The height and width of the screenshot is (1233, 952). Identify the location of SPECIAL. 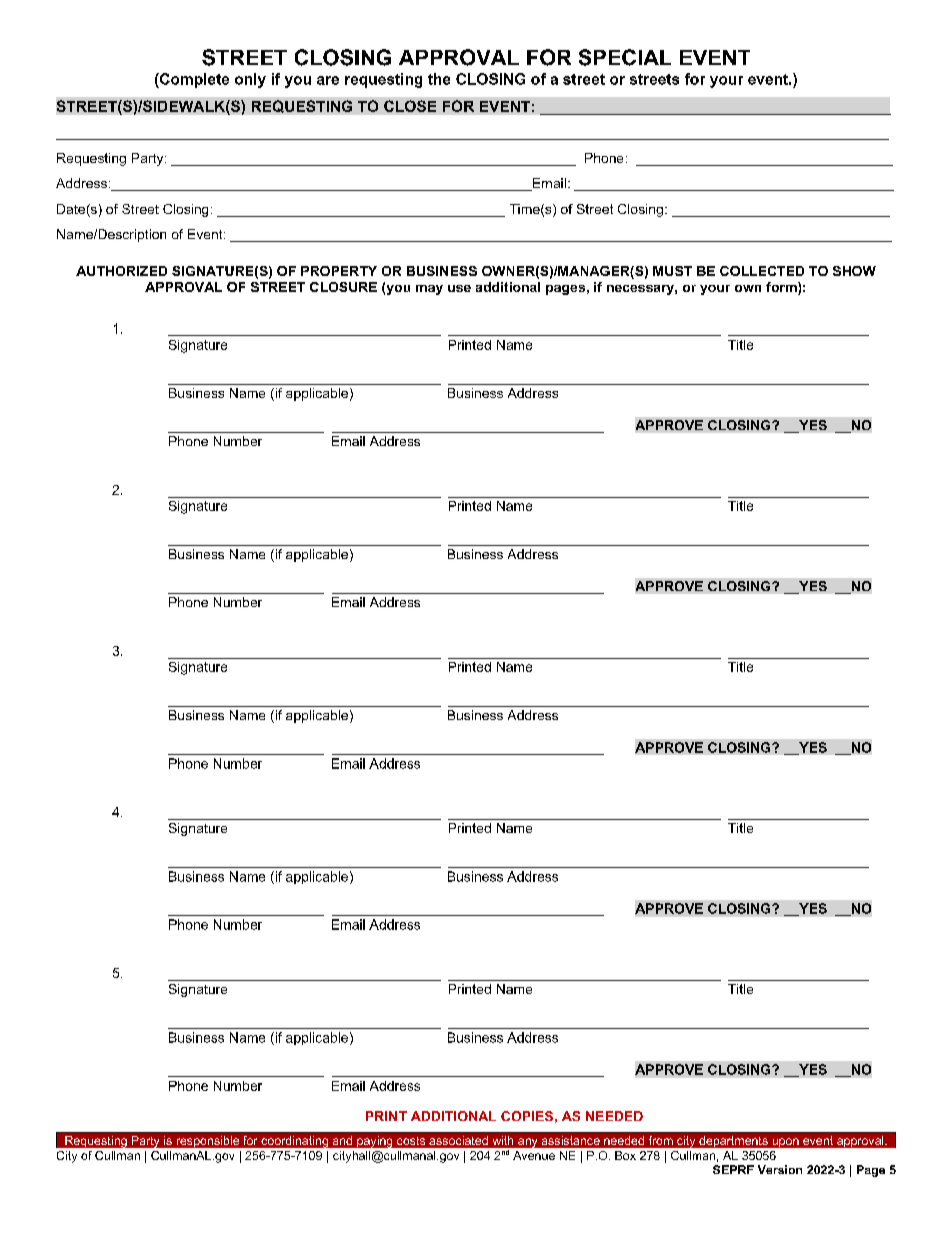
(625, 57).
